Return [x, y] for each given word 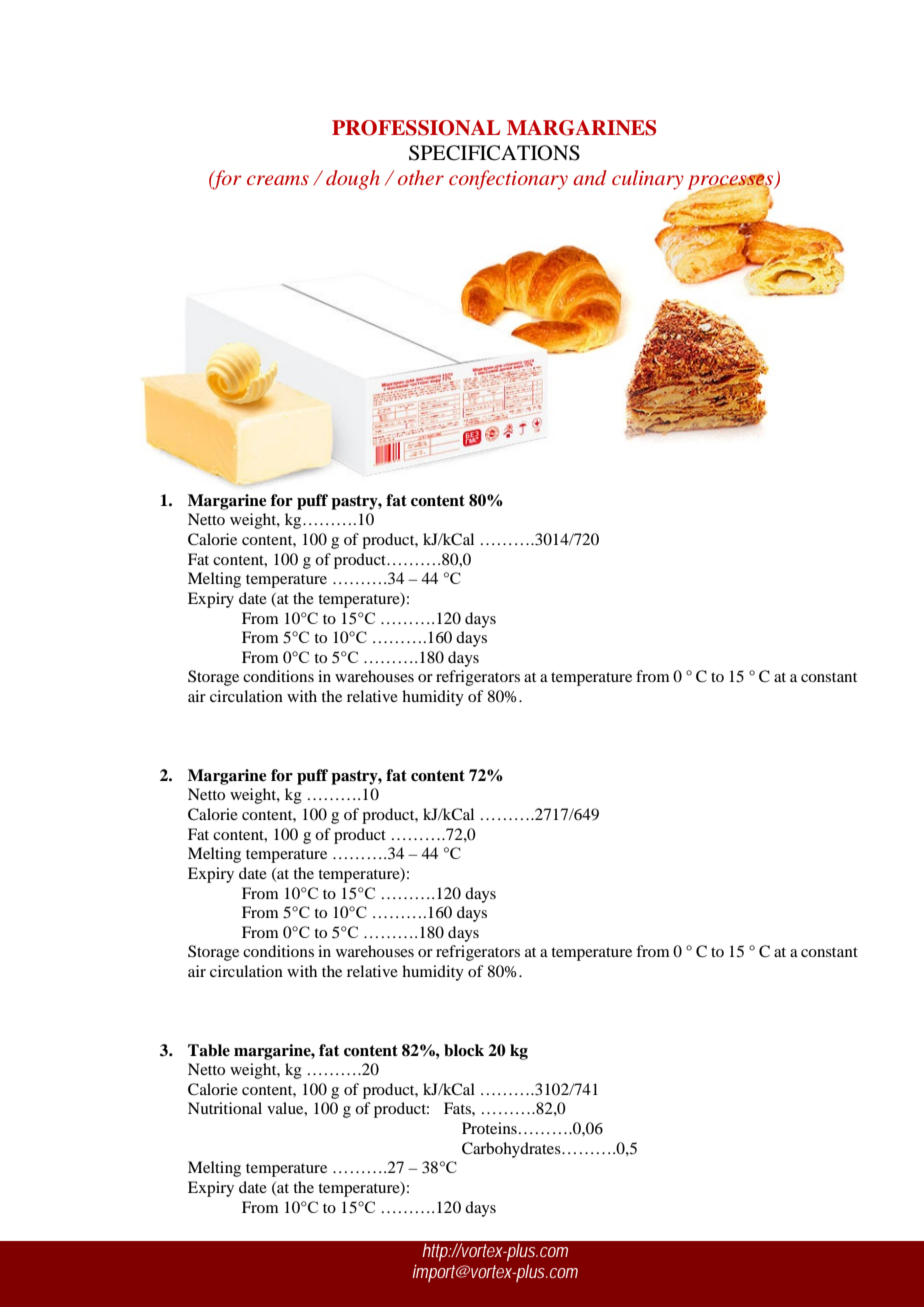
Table [209, 1050]
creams [278, 180]
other [421, 177]
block [464, 1050]
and [590, 177]
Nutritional [225, 1108]
